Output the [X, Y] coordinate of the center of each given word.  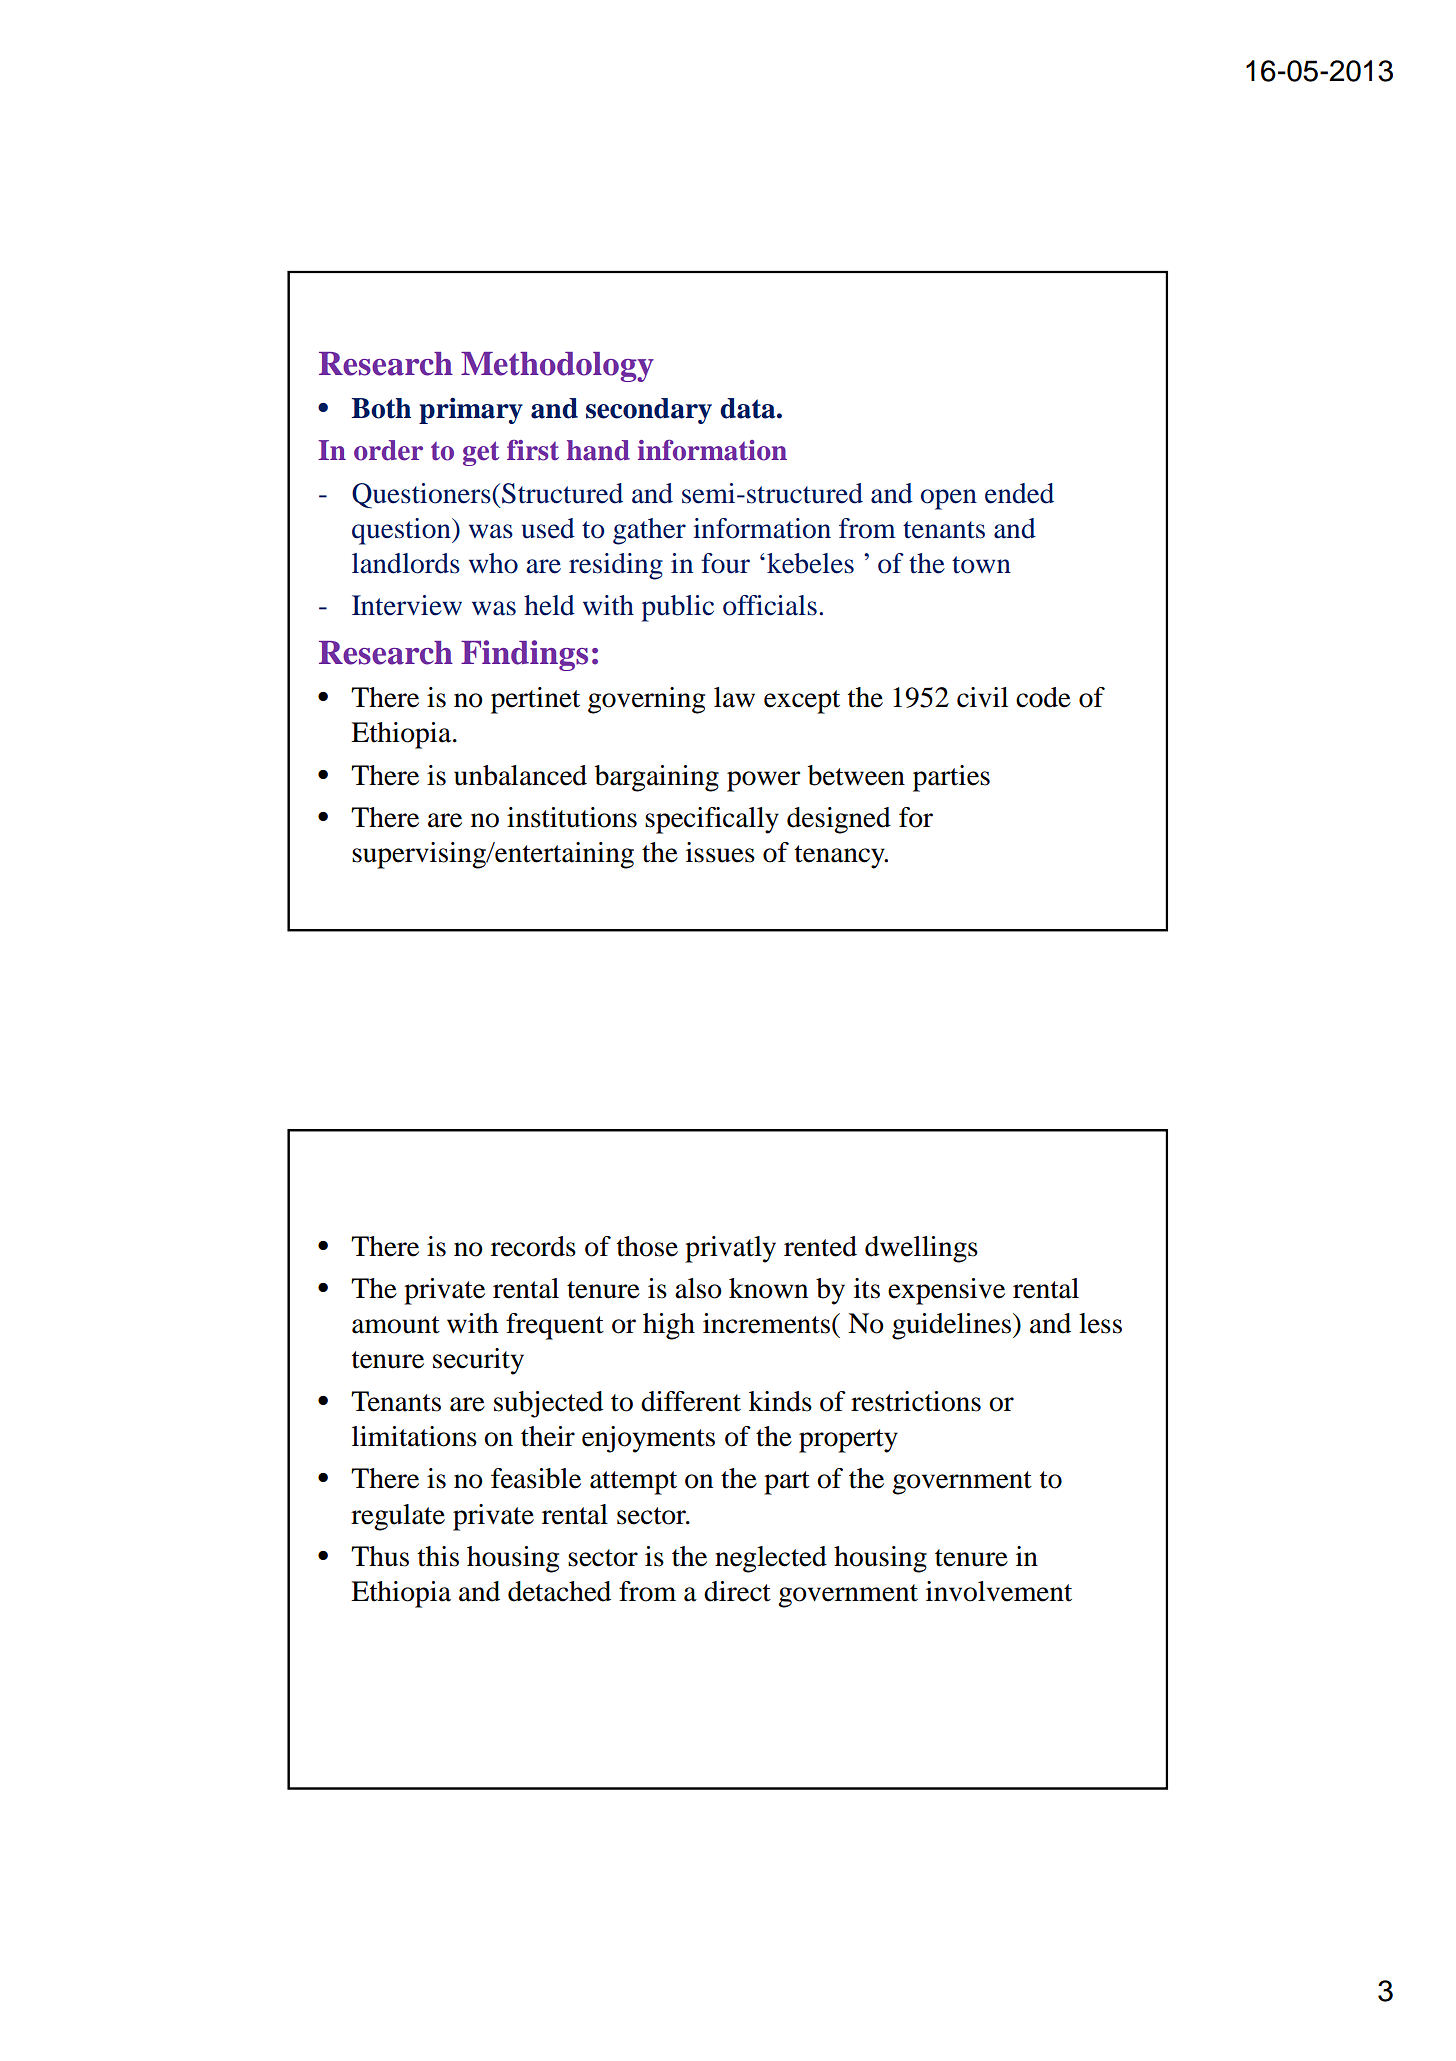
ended [1019, 493]
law [734, 697]
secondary [649, 411]
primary [471, 410]
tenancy [841, 857]
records [533, 1246]
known [768, 1288]
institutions [572, 817]
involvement [999, 1591]
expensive [946, 1291]
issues [720, 852]
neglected [771, 1559]
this [438, 1556]
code [1043, 697]
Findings [524, 655]
